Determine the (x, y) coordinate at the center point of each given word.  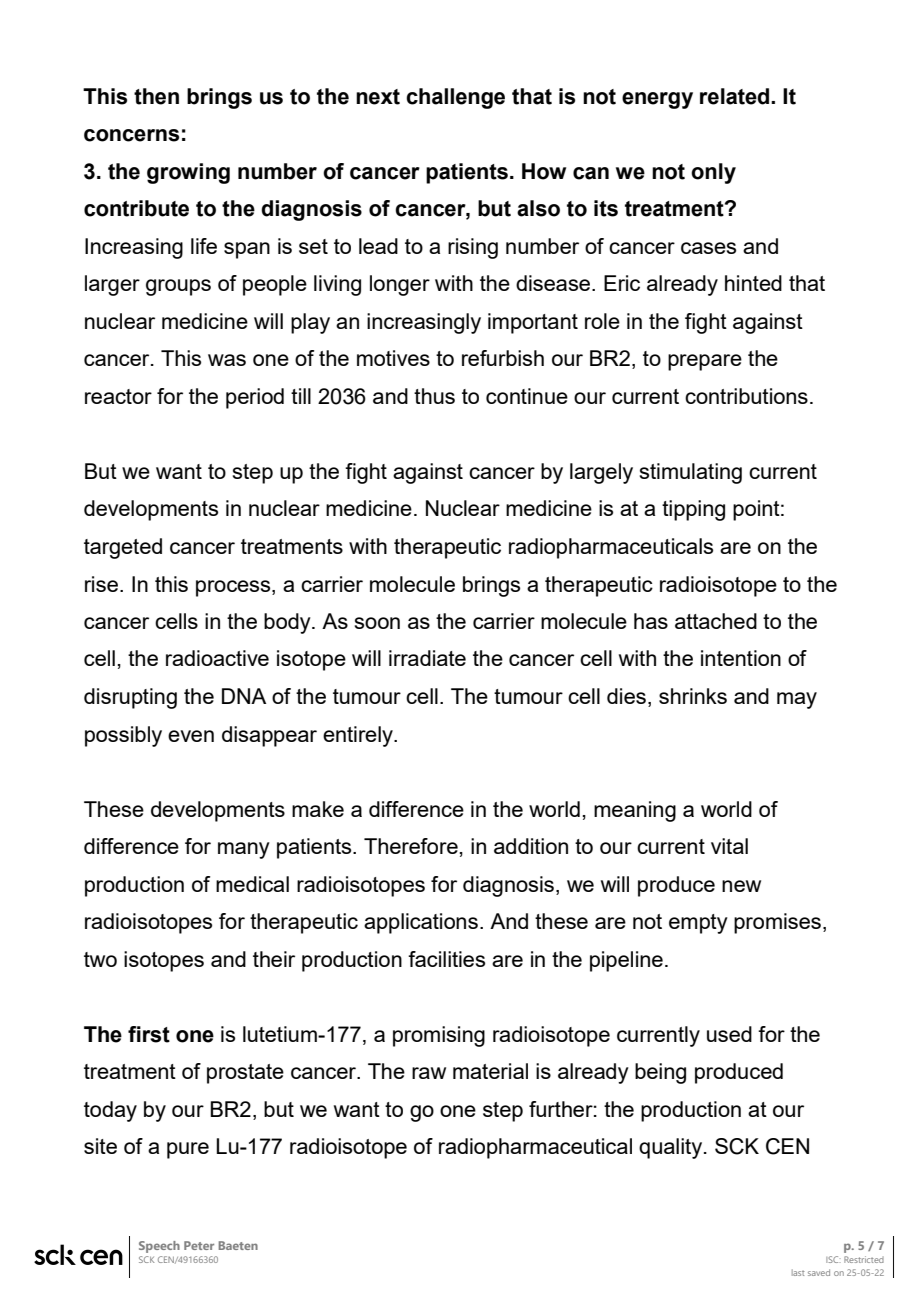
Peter (199, 1245)
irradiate (427, 658)
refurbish (503, 358)
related (736, 96)
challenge (455, 98)
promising (439, 1036)
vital (729, 846)
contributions (746, 396)
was (227, 360)
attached (716, 621)
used (729, 1034)
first (149, 1034)
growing (188, 173)
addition (531, 846)
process (234, 588)
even (191, 736)
